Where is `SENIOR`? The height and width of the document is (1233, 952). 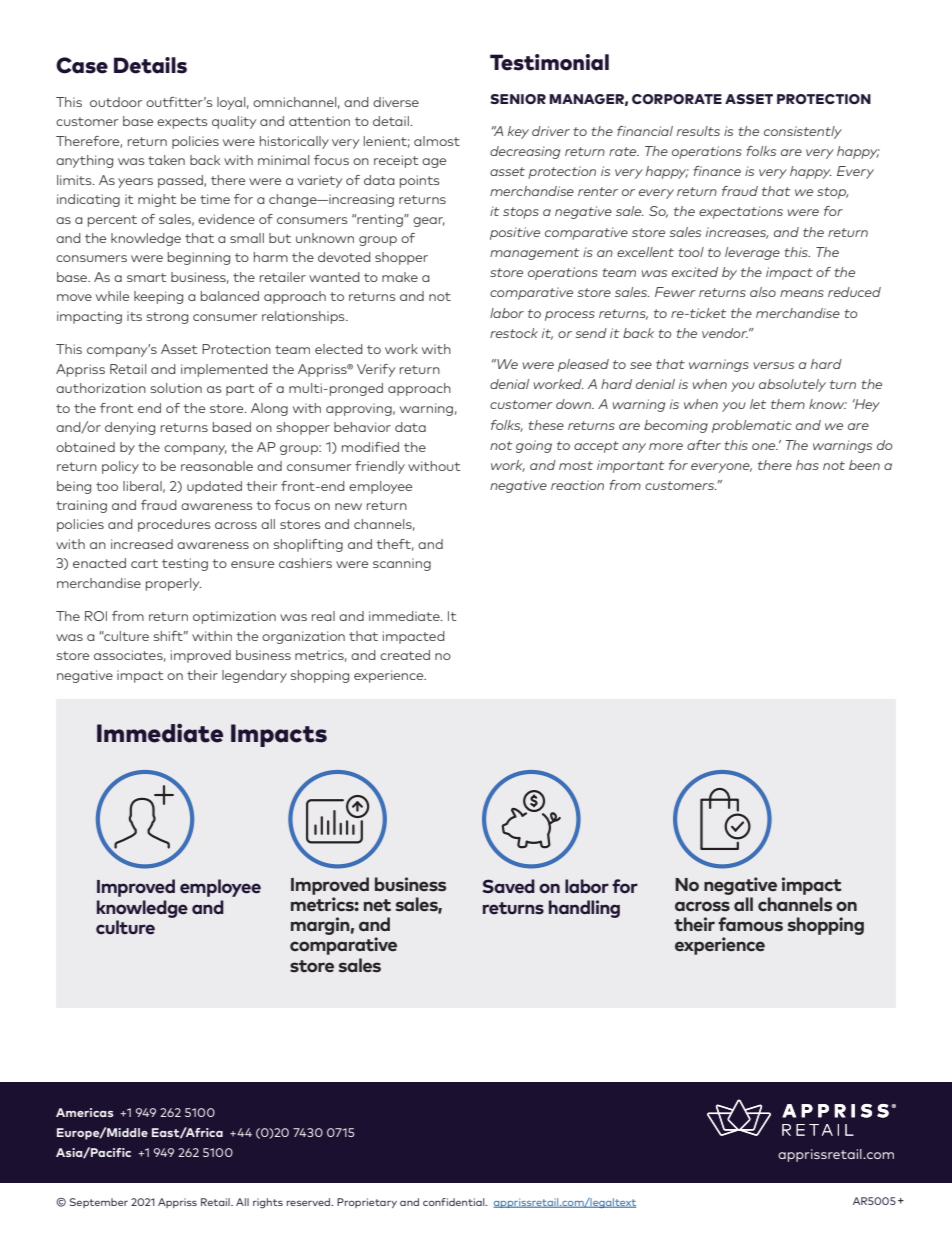 SENIOR is located at coordinates (518, 99).
